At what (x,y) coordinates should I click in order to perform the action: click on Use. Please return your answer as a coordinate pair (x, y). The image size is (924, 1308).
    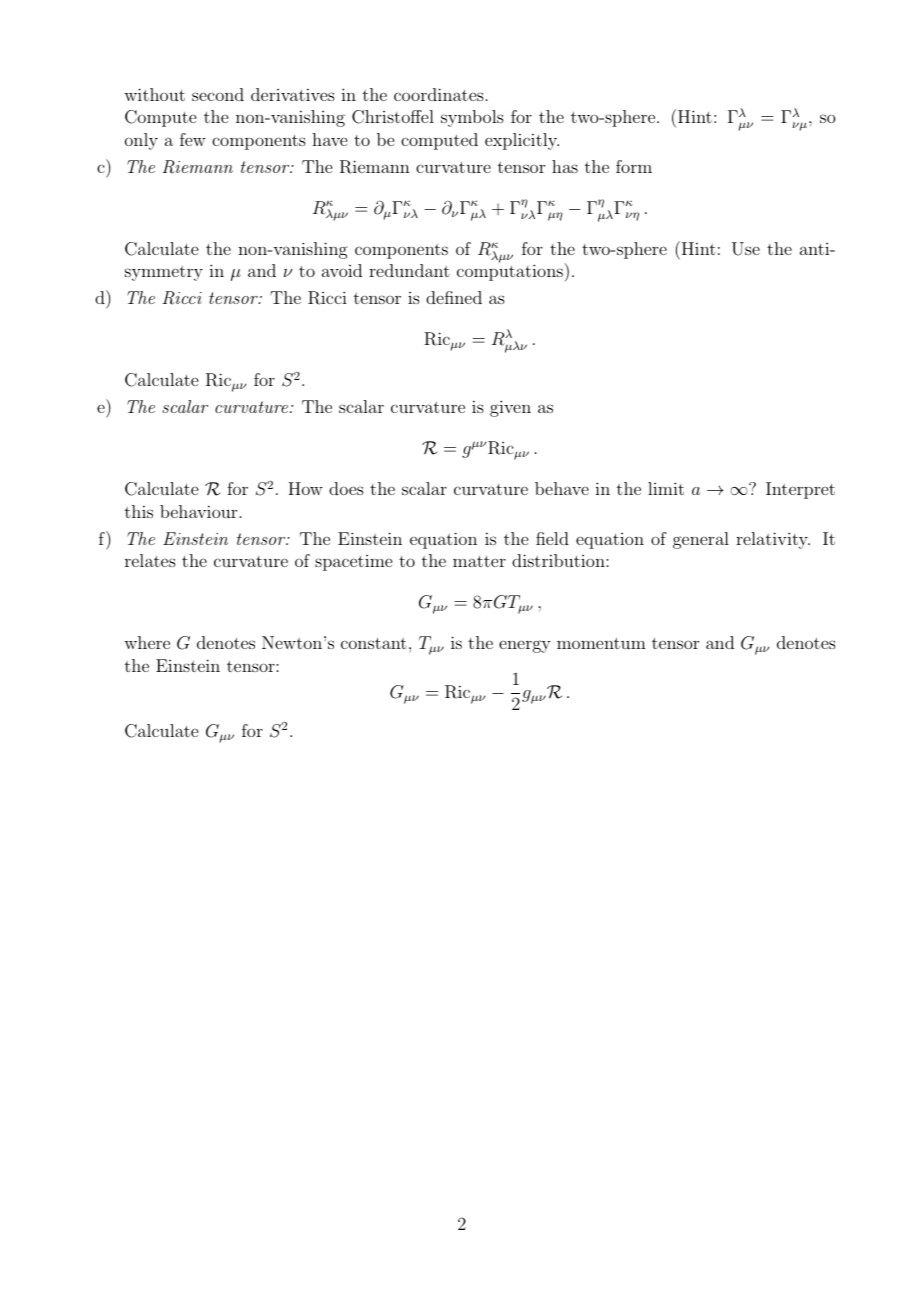
    Looking at the image, I should click on (746, 249).
